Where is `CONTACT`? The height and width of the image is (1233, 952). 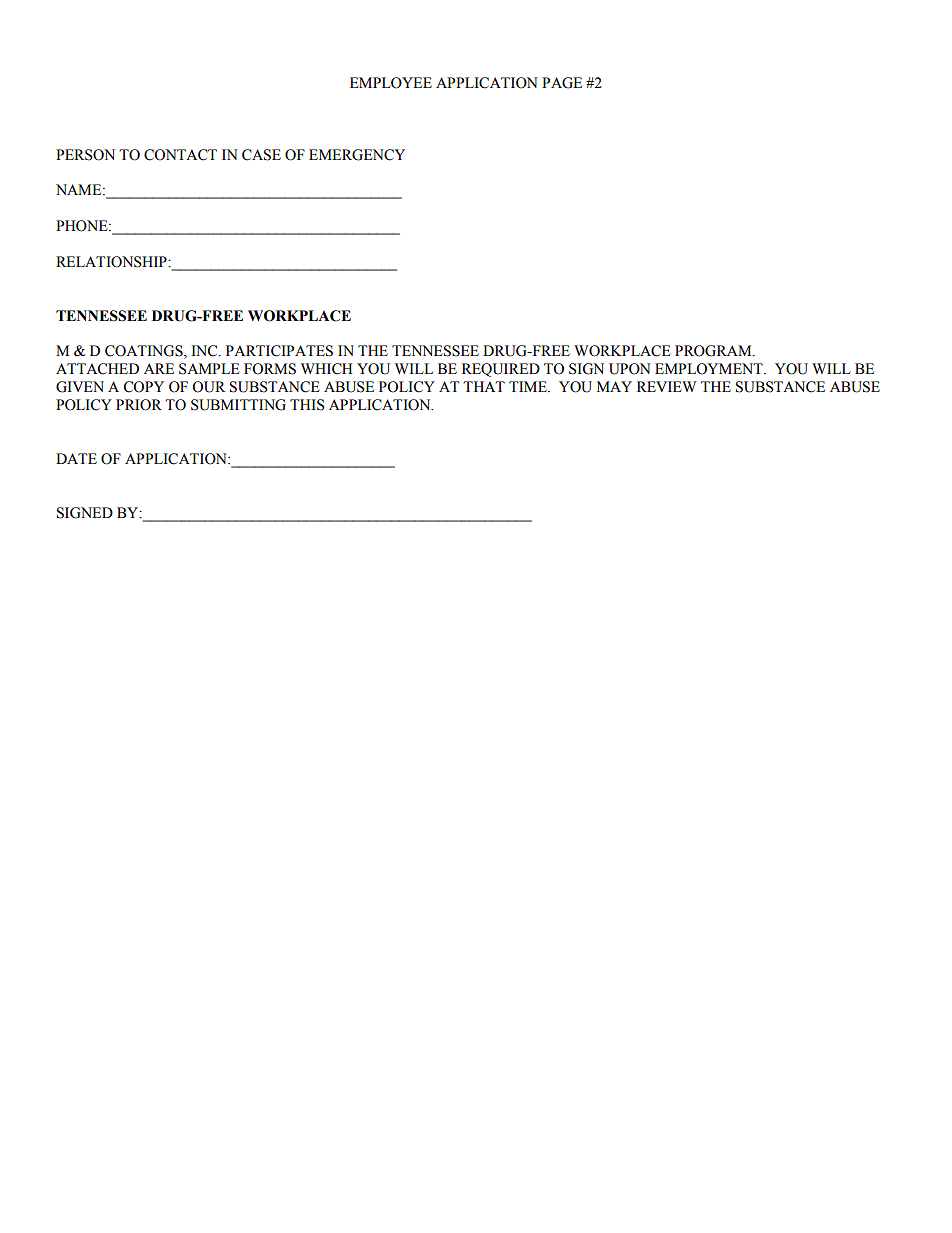 CONTACT is located at coordinates (180, 155).
